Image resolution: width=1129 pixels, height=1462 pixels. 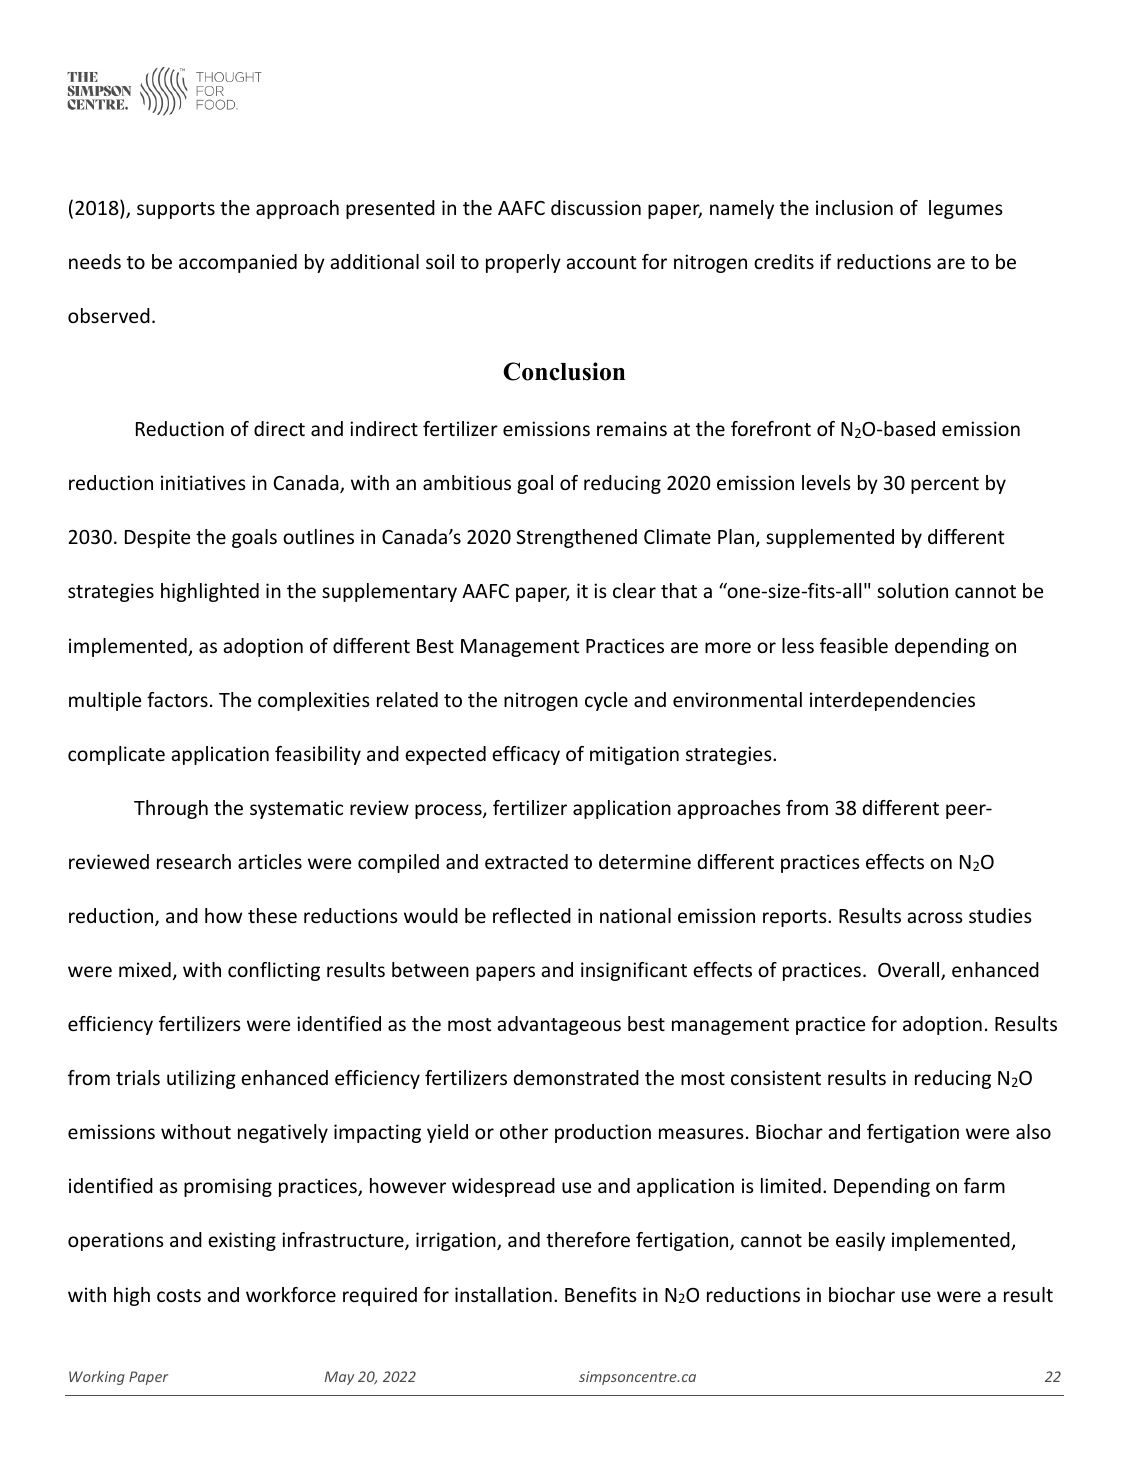 What do you see at coordinates (601, 262) in the image?
I see `account` at bounding box center [601, 262].
